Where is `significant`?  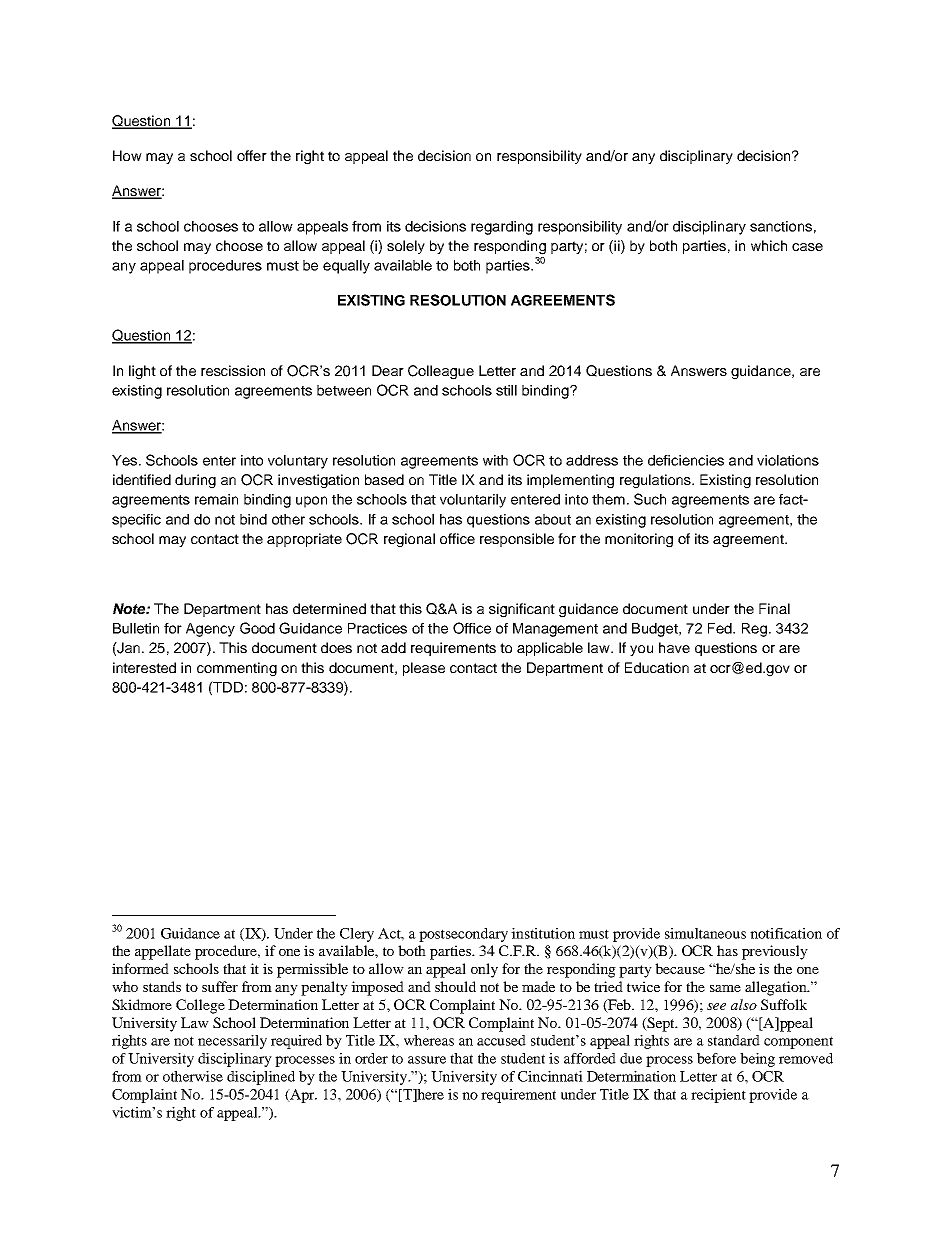
significant is located at coordinates (522, 610).
